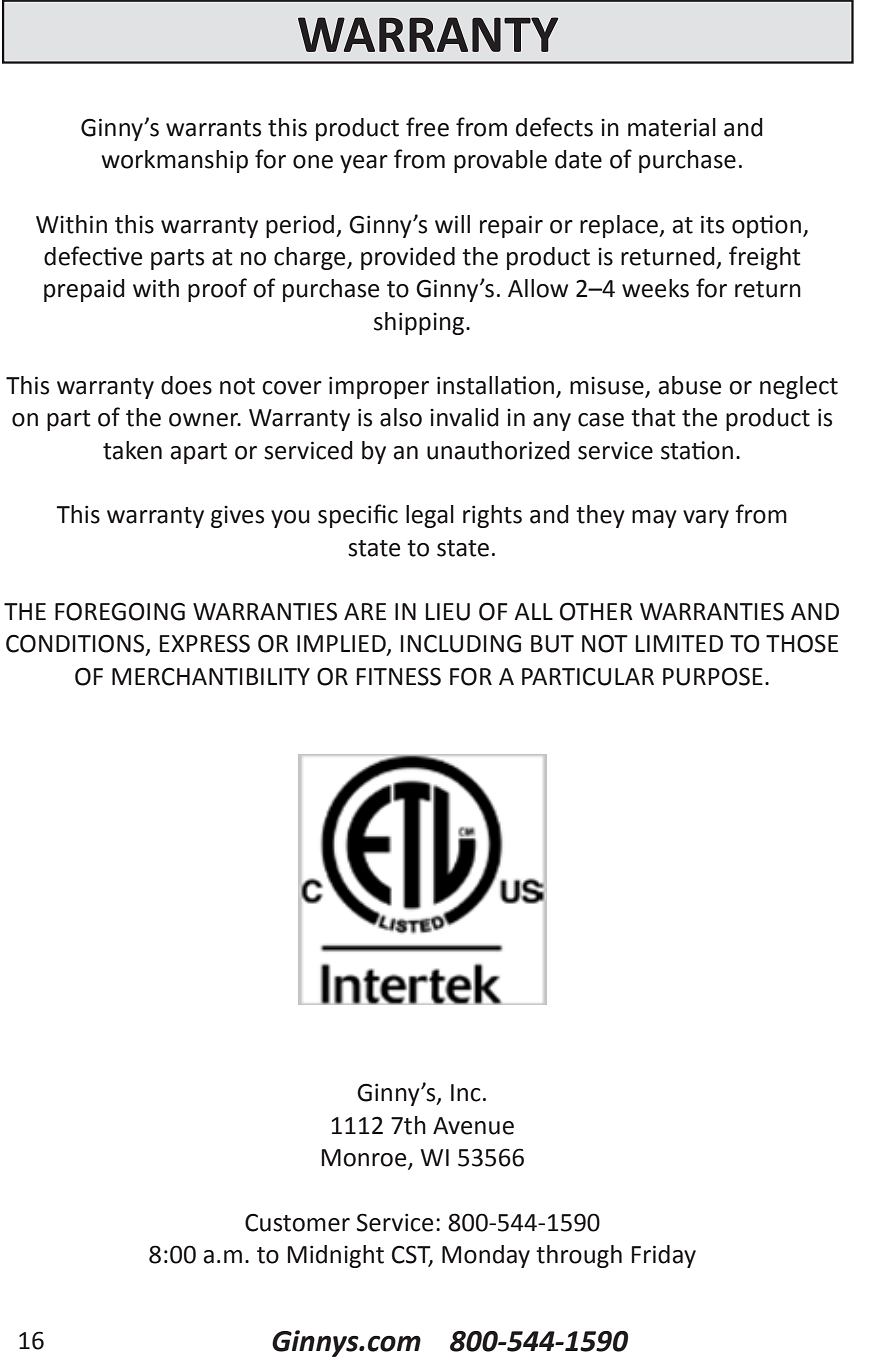  What do you see at coordinates (430, 516) in the document?
I see `legal` at bounding box center [430, 516].
